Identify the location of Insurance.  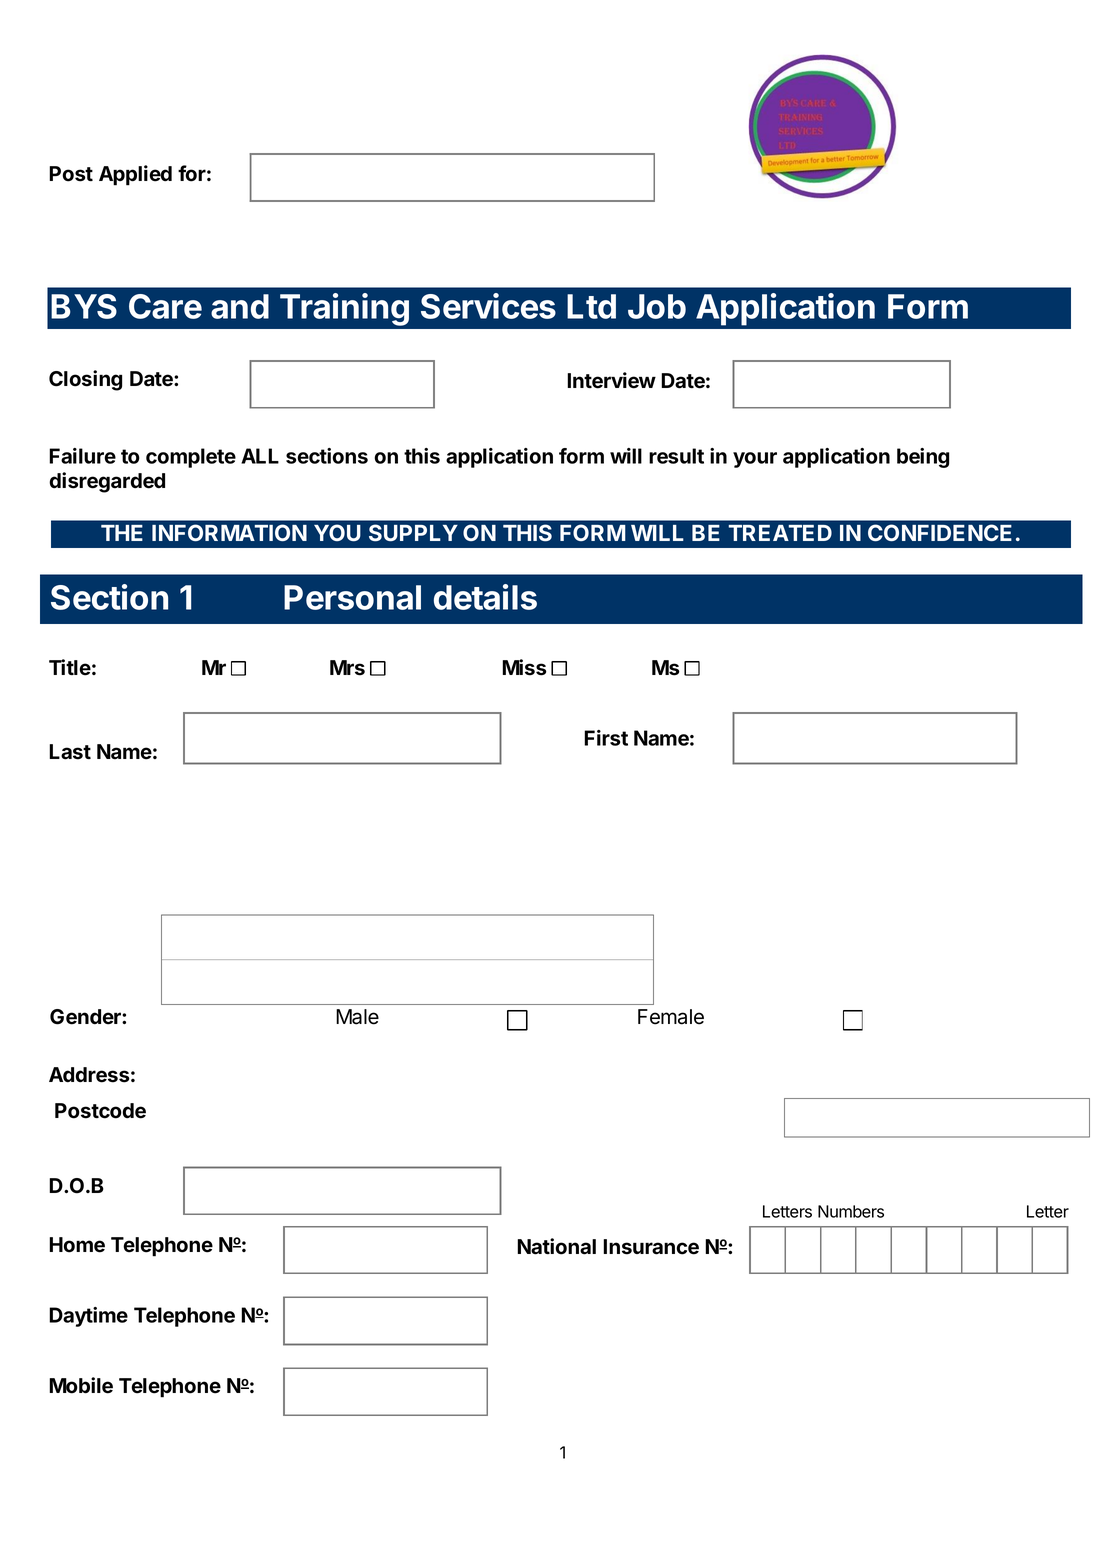
(651, 1247).
